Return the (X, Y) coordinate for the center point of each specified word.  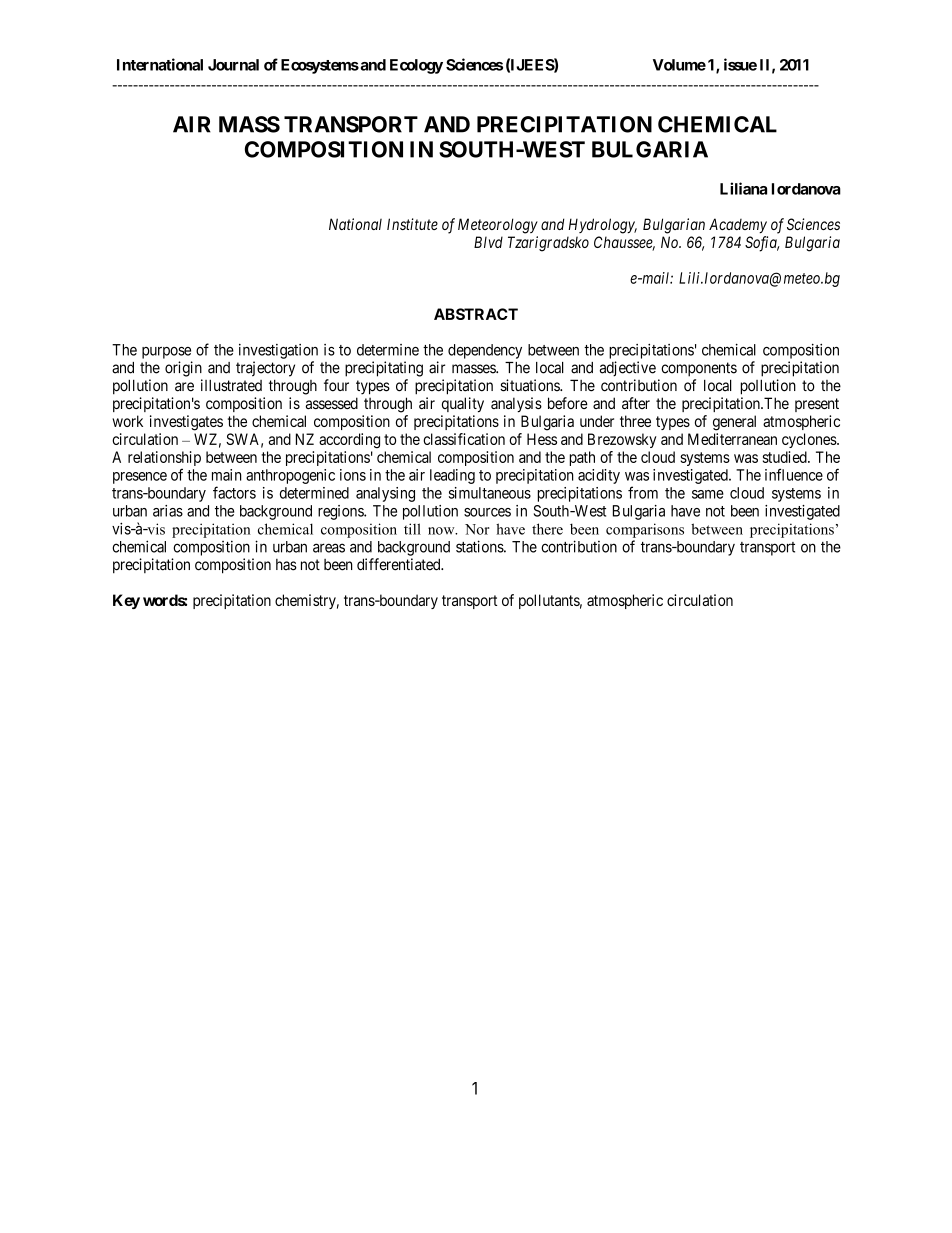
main (227, 475)
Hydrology (602, 226)
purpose (166, 353)
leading (452, 476)
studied (786, 457)
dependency (485, 351)
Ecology (416, 66)
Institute (412, 224)
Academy (738, 225)
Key (126, 601)
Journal (233, 65)
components (699, 369)
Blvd (488, 242)
